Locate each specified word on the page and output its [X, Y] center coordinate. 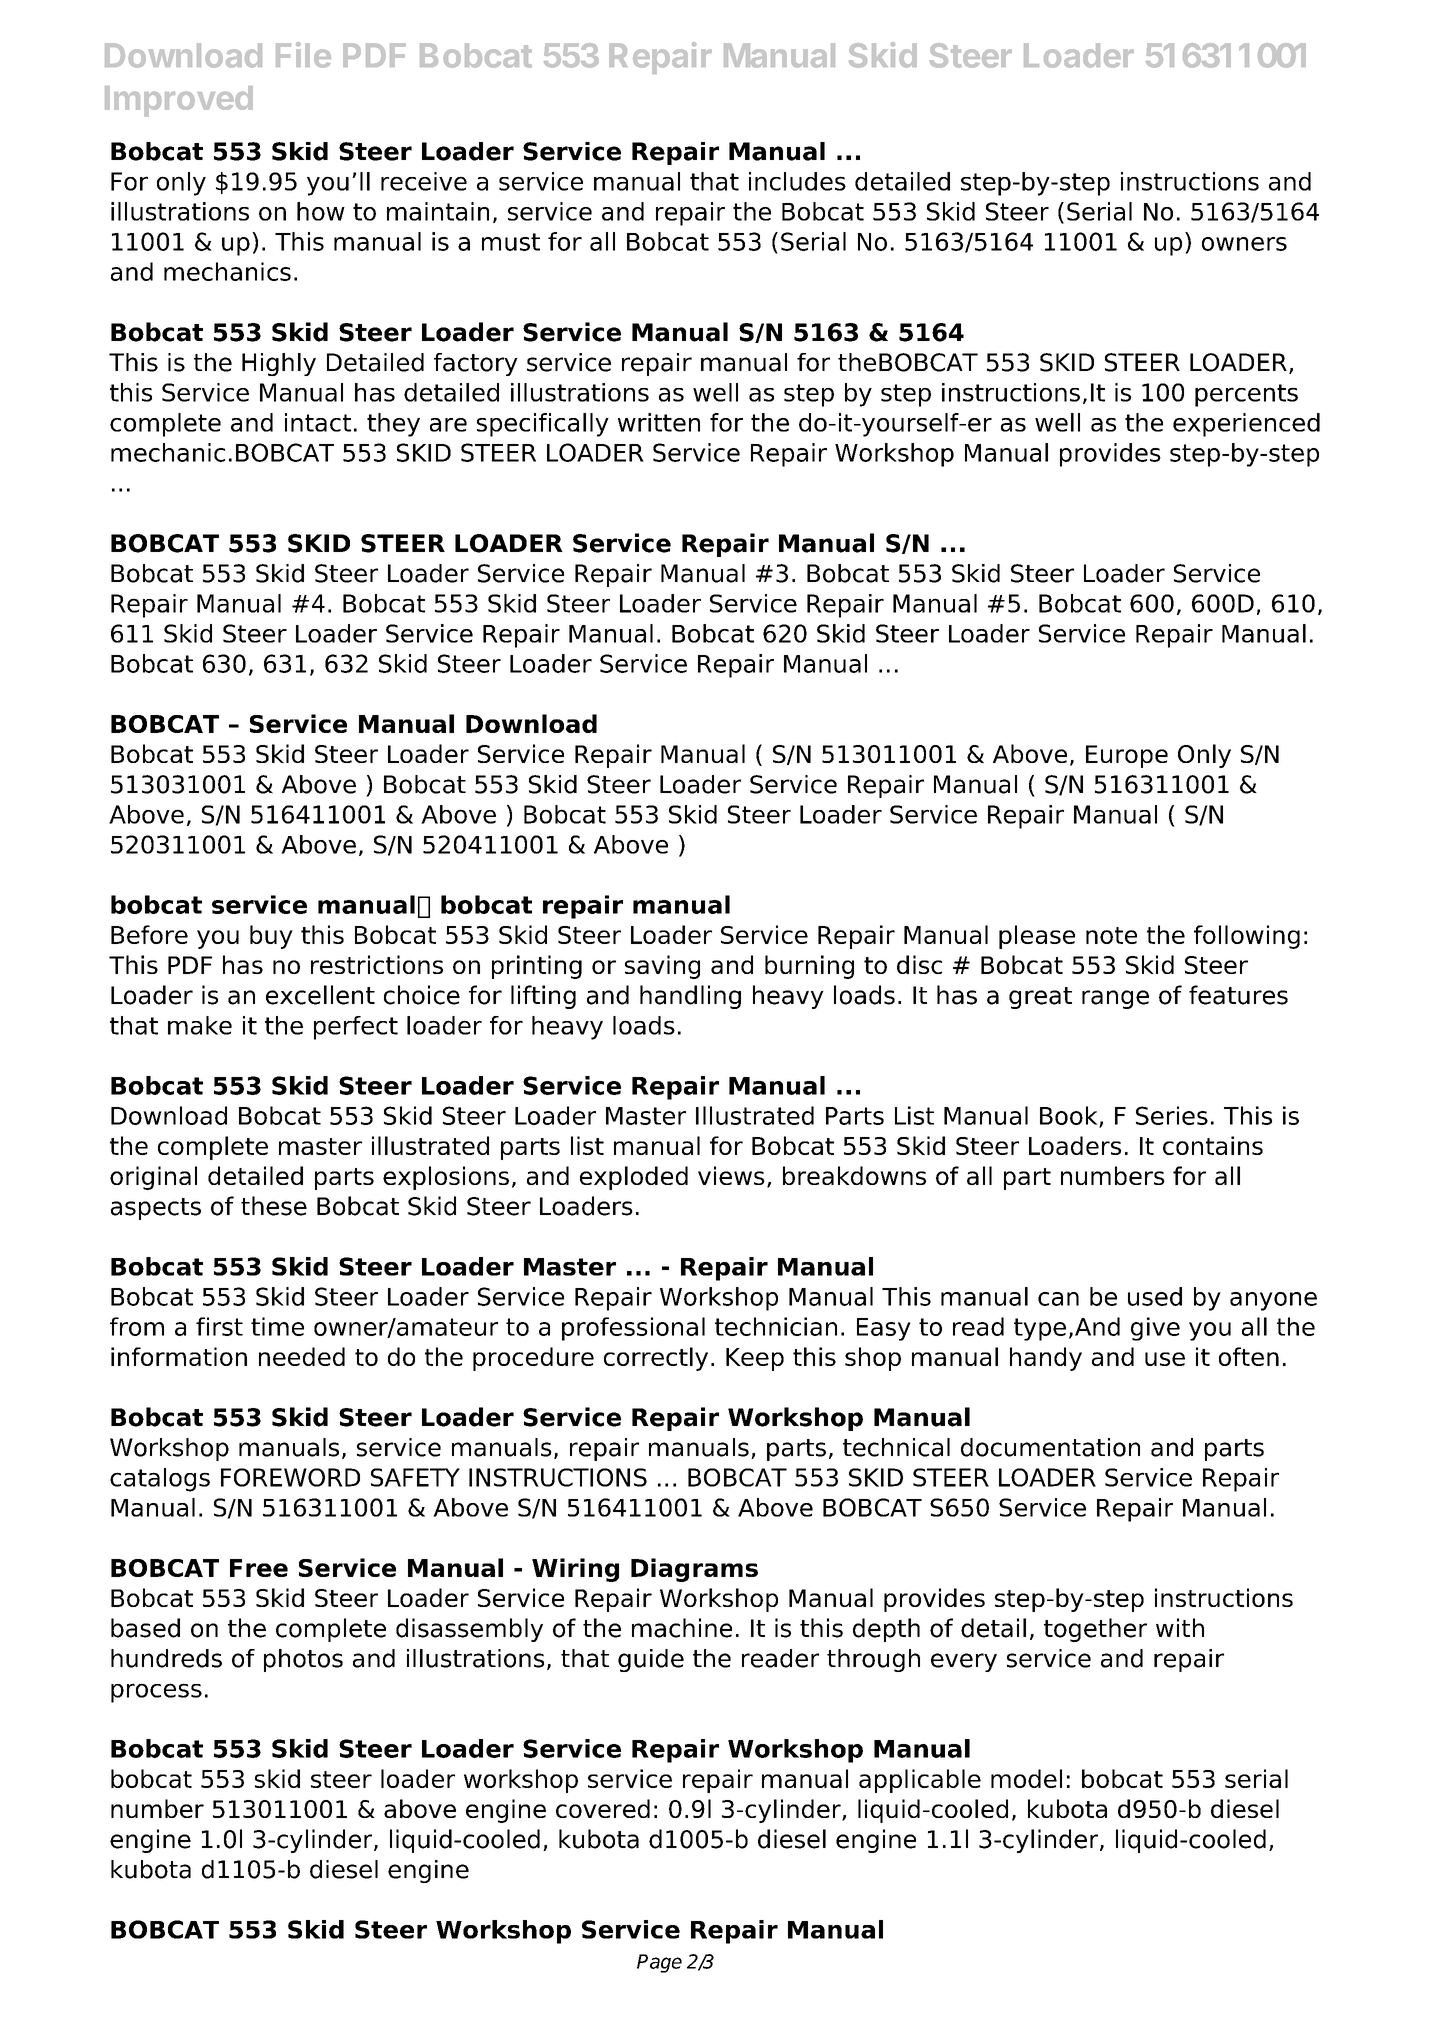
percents [1246, 395]
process [156, 1693]
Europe [1127, 756]
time [277, 1326]
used [1155, 1296]
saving [662, 967]
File [303, 55]
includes [797, 181]
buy [271, 937]
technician [776, 1326]
